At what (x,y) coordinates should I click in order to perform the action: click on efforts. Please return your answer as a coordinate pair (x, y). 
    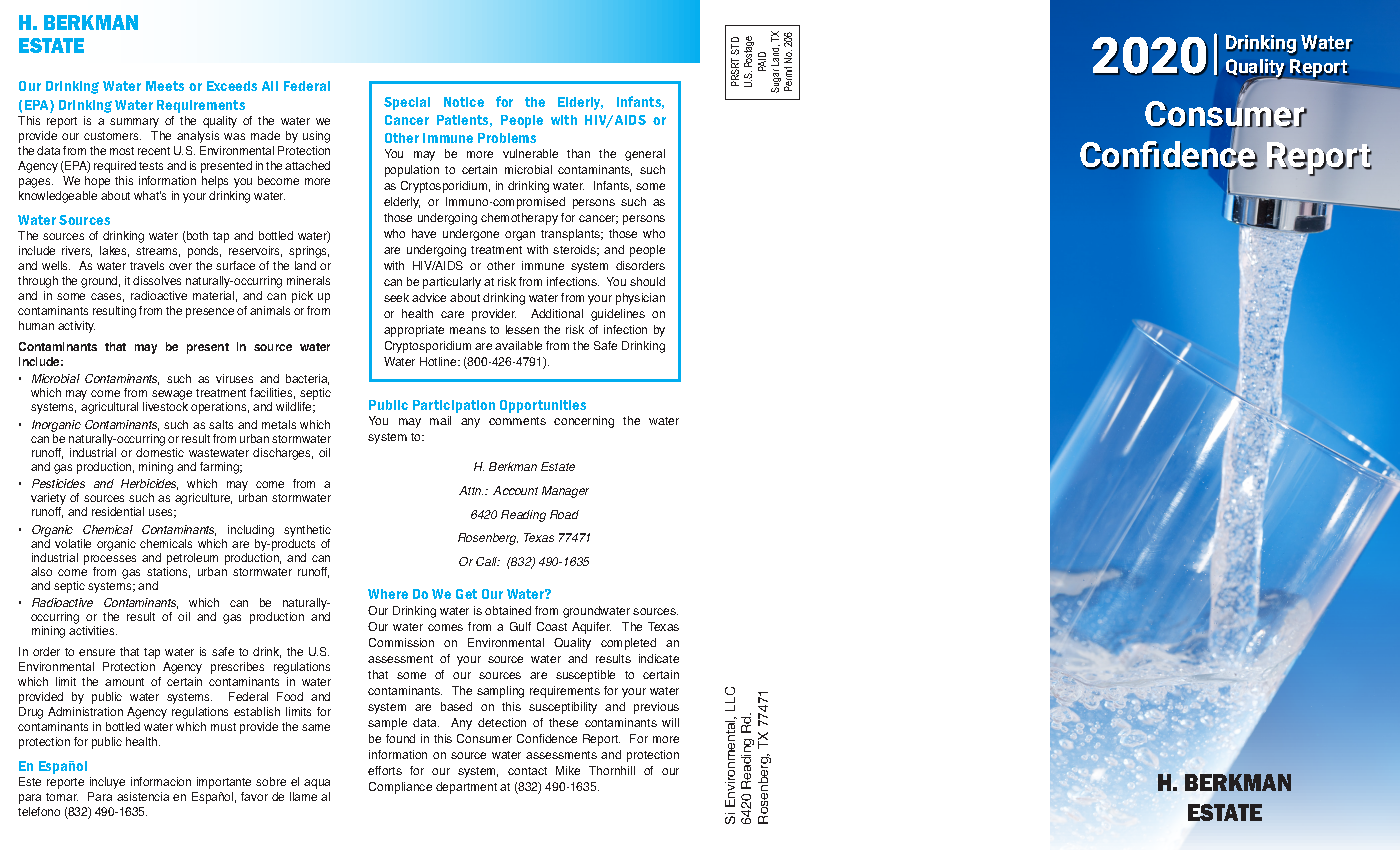
    Looking at the image, I should click on (385, 770).
